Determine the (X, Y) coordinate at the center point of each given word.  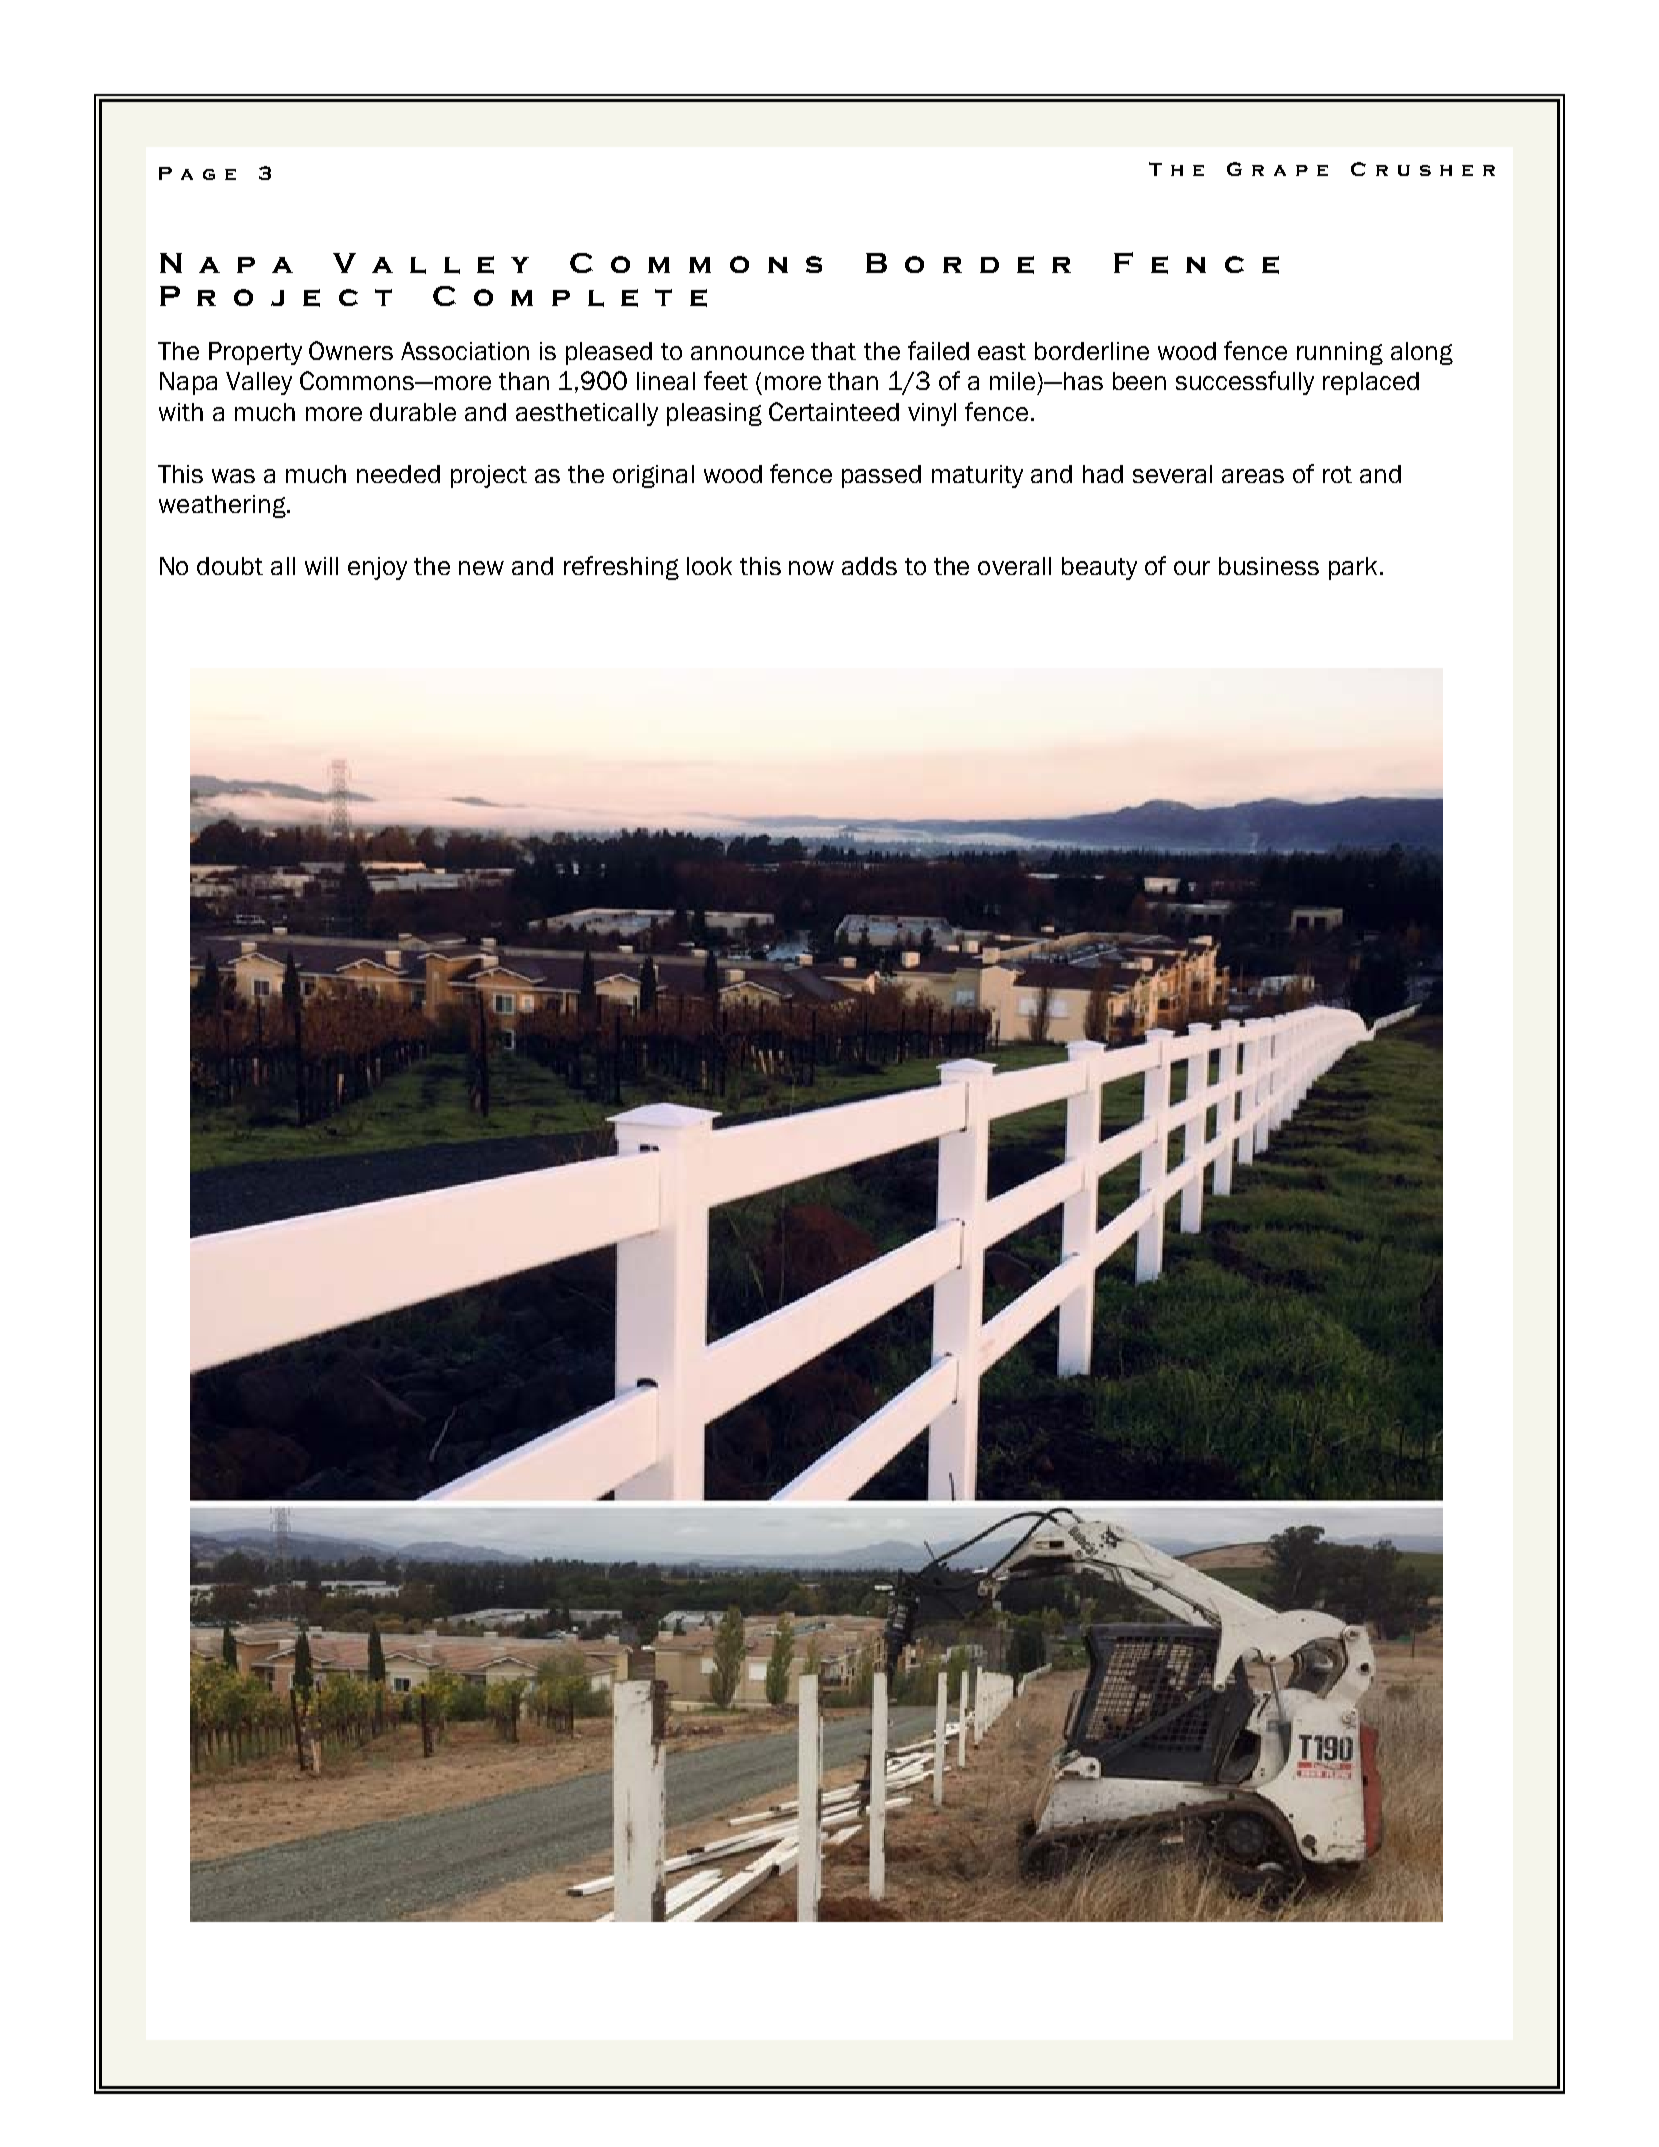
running (1340, 353)
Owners (351, 350)
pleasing (714, 414)
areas (1253, 476)
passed (881, 476)
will (321, 566)
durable (413, 412)
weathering (223, 506)
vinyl (932, 414)
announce (747, 353)
